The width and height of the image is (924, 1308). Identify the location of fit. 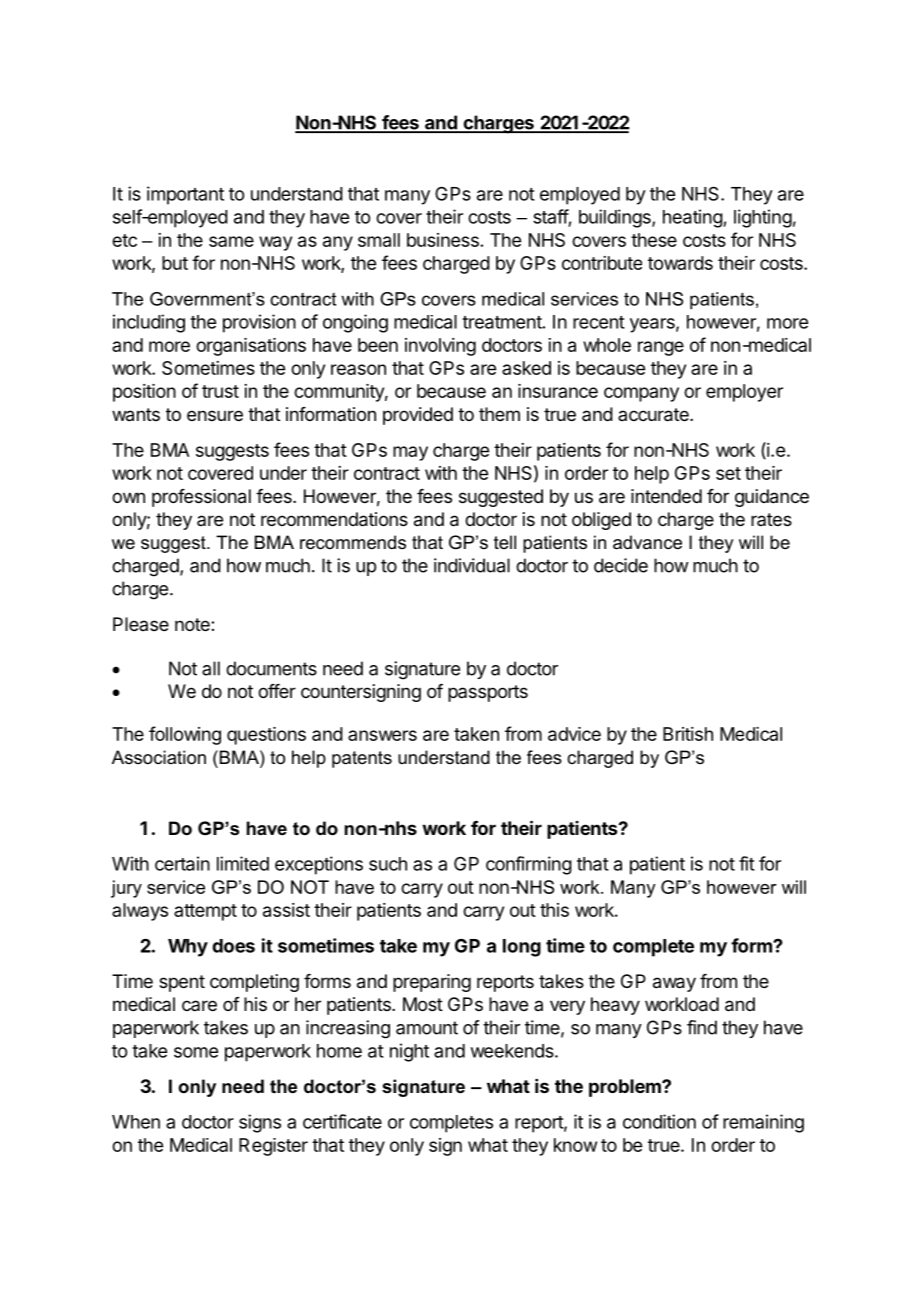
(747, 863).
